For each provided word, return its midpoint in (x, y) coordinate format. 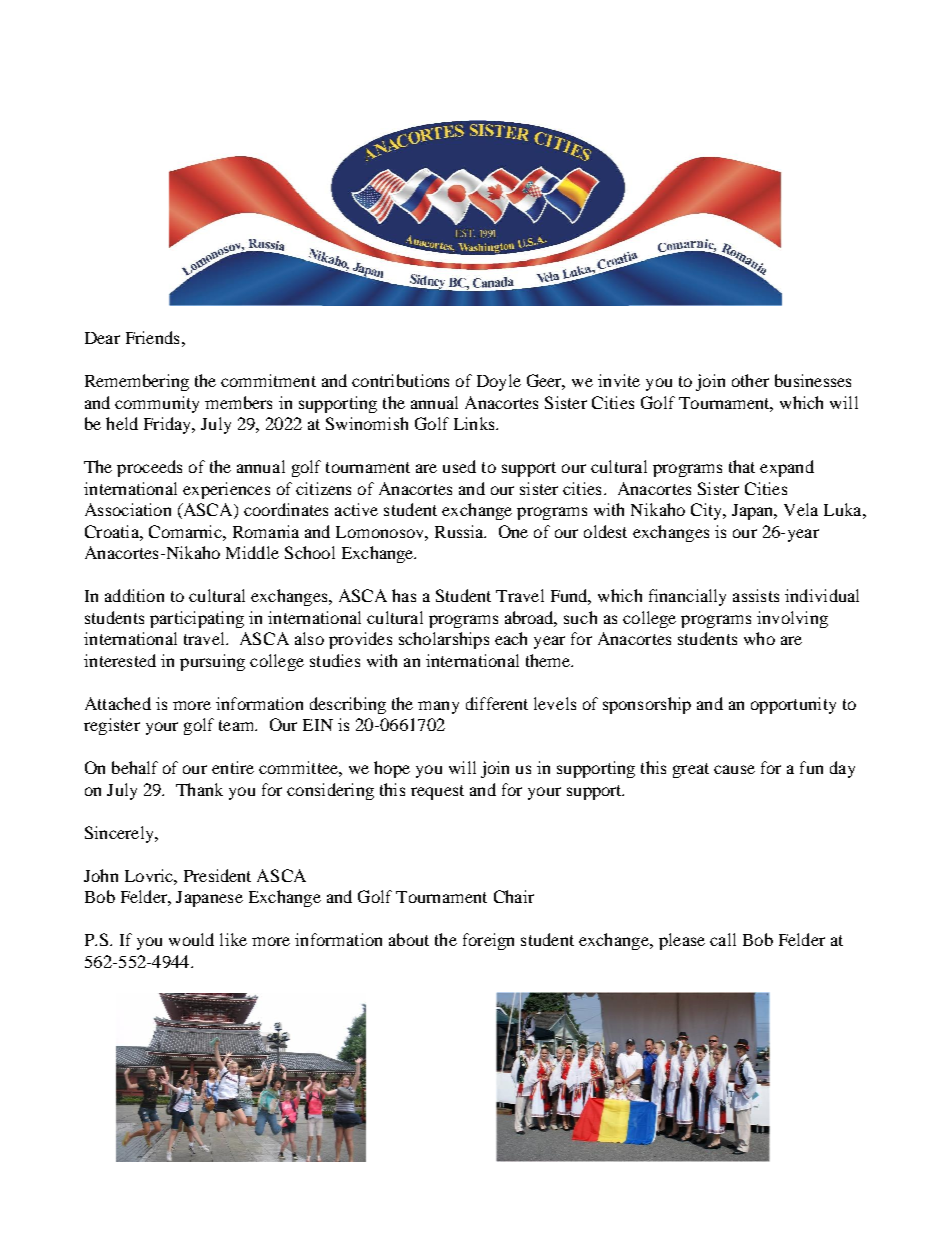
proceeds (149, 468)
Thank (199, 789)
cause (734, 769)
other (750, 380)
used (459, 466)
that (742, 466)
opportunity (793, 705)
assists (756, 595)
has (404, 595)
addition (134, 595)
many (438, 707)
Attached (118, 703)
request (437, 792)
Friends (152, 337)
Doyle (499, 382)
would (191, 939)
